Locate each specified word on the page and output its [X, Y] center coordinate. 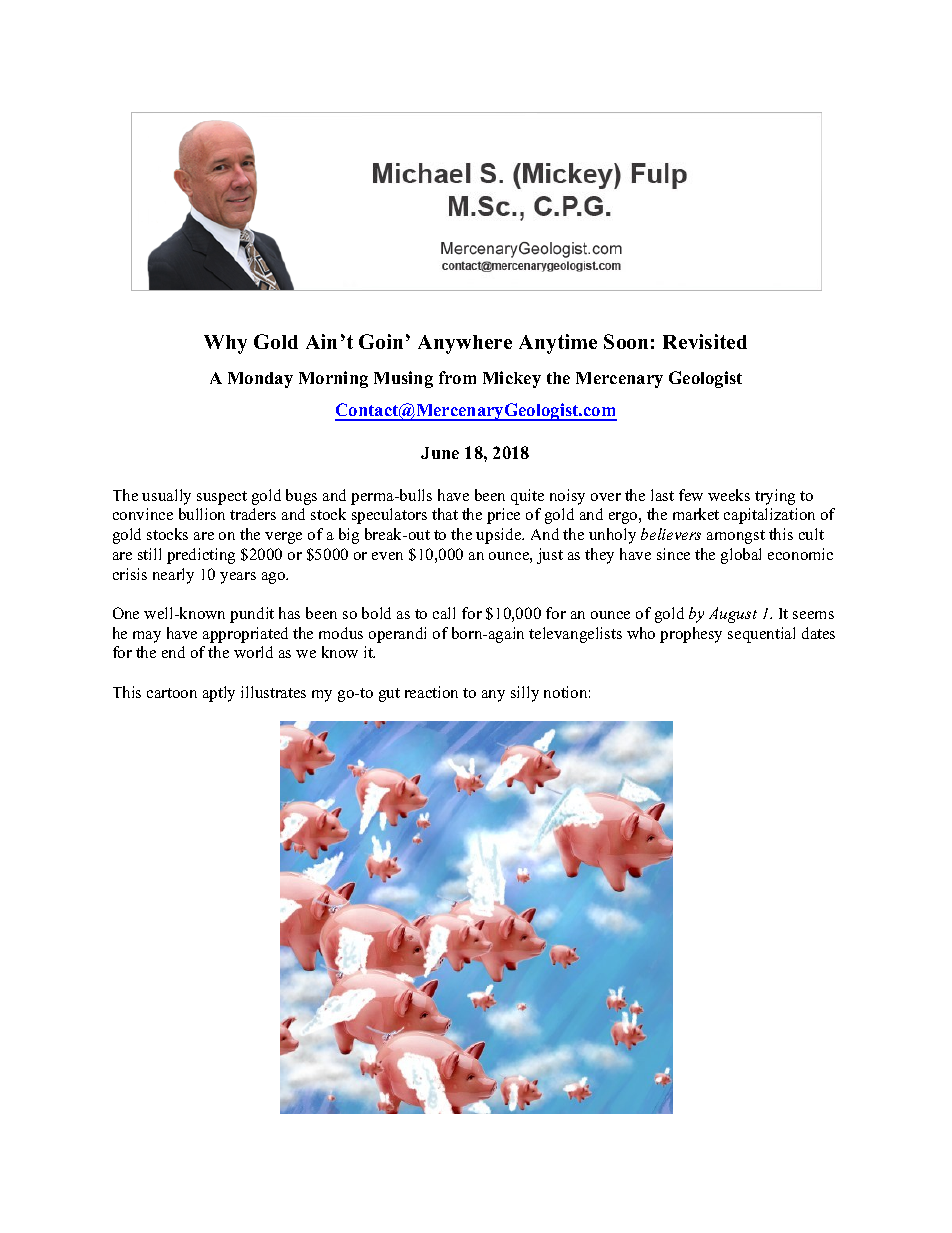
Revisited [705, 341]
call [444, 613]
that [445, 514]
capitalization [769, 516]
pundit [252, 615]
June [440, 453]
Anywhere [465, 344]
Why [225, 344]
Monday [260, 380]
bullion [202, 514]
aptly [219, 694]
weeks [729, 495]
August [733, 615]
